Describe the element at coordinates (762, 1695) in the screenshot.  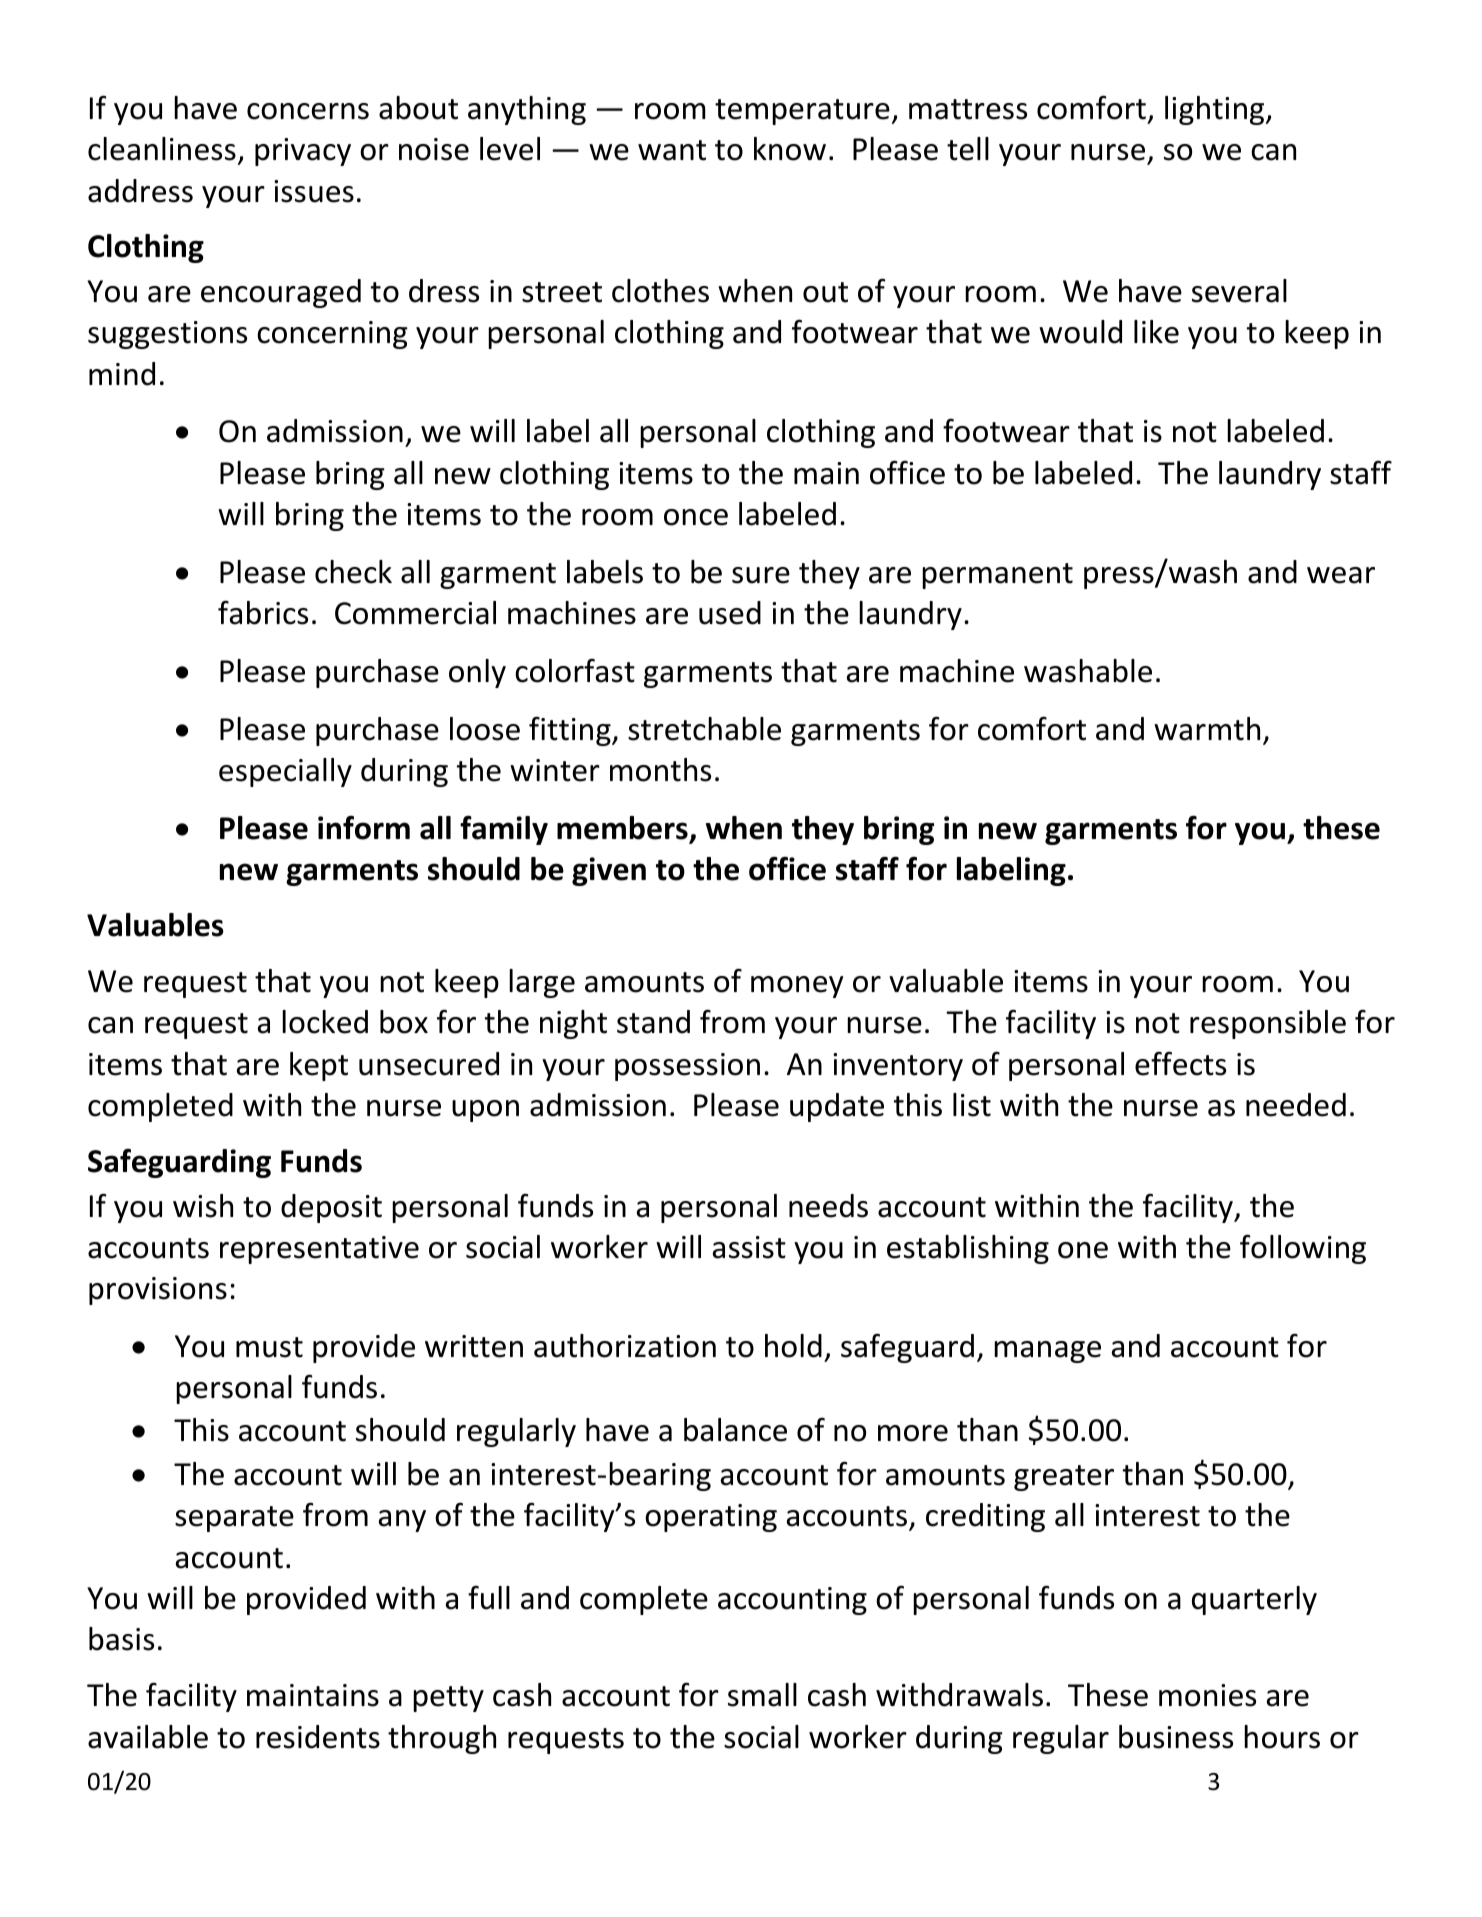
I see `small` at that location.
